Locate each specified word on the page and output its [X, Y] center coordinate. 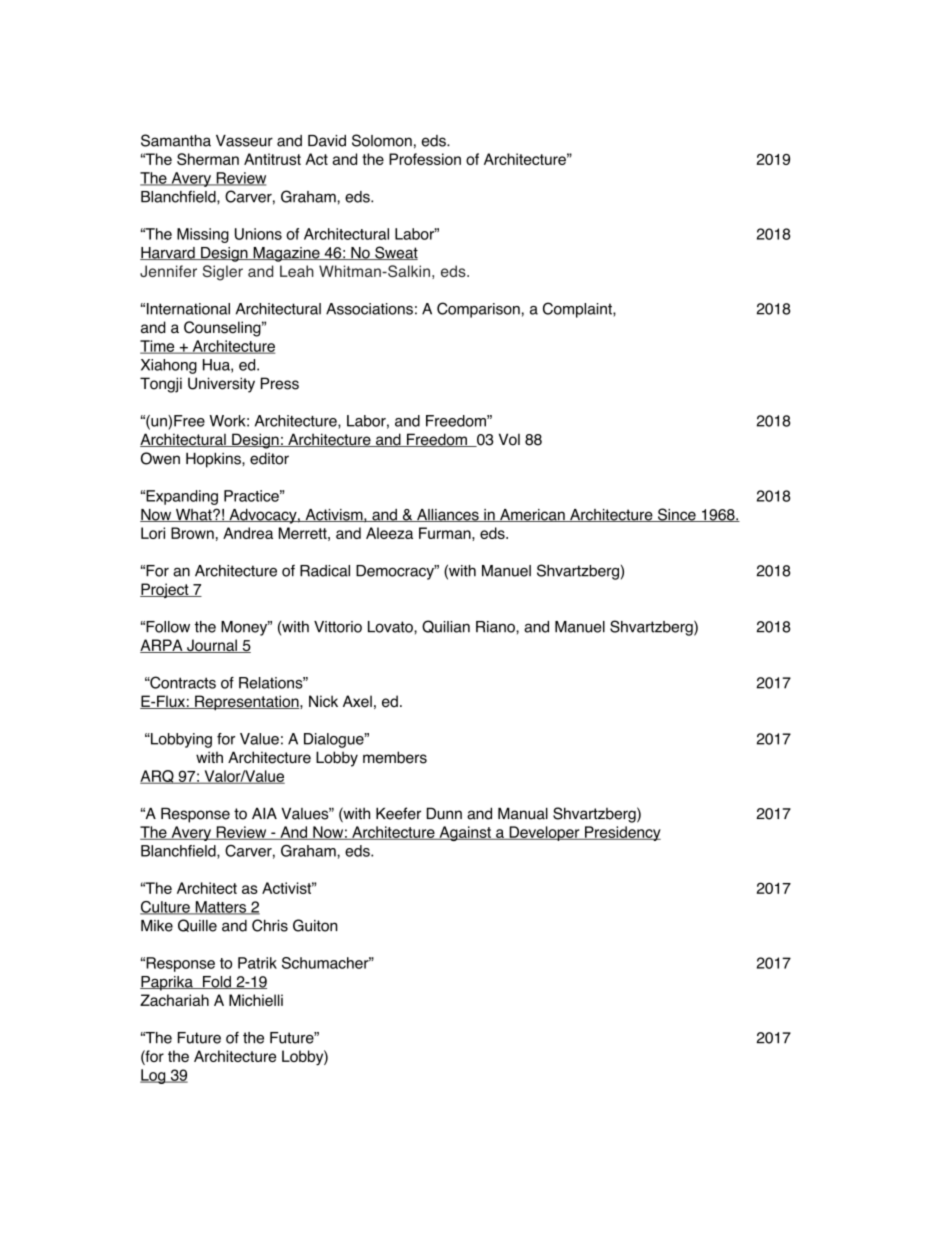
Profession [425, 159]
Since [677, 515]
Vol [509, 439]
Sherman [208, 159]
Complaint [578, 310]
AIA [264, 813]
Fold [216, 982]
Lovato [391, 627]
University [221, 385]
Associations [369, 309]
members [395, 757]
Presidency [622, 833]
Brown [192, 533]
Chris [270, 925]
